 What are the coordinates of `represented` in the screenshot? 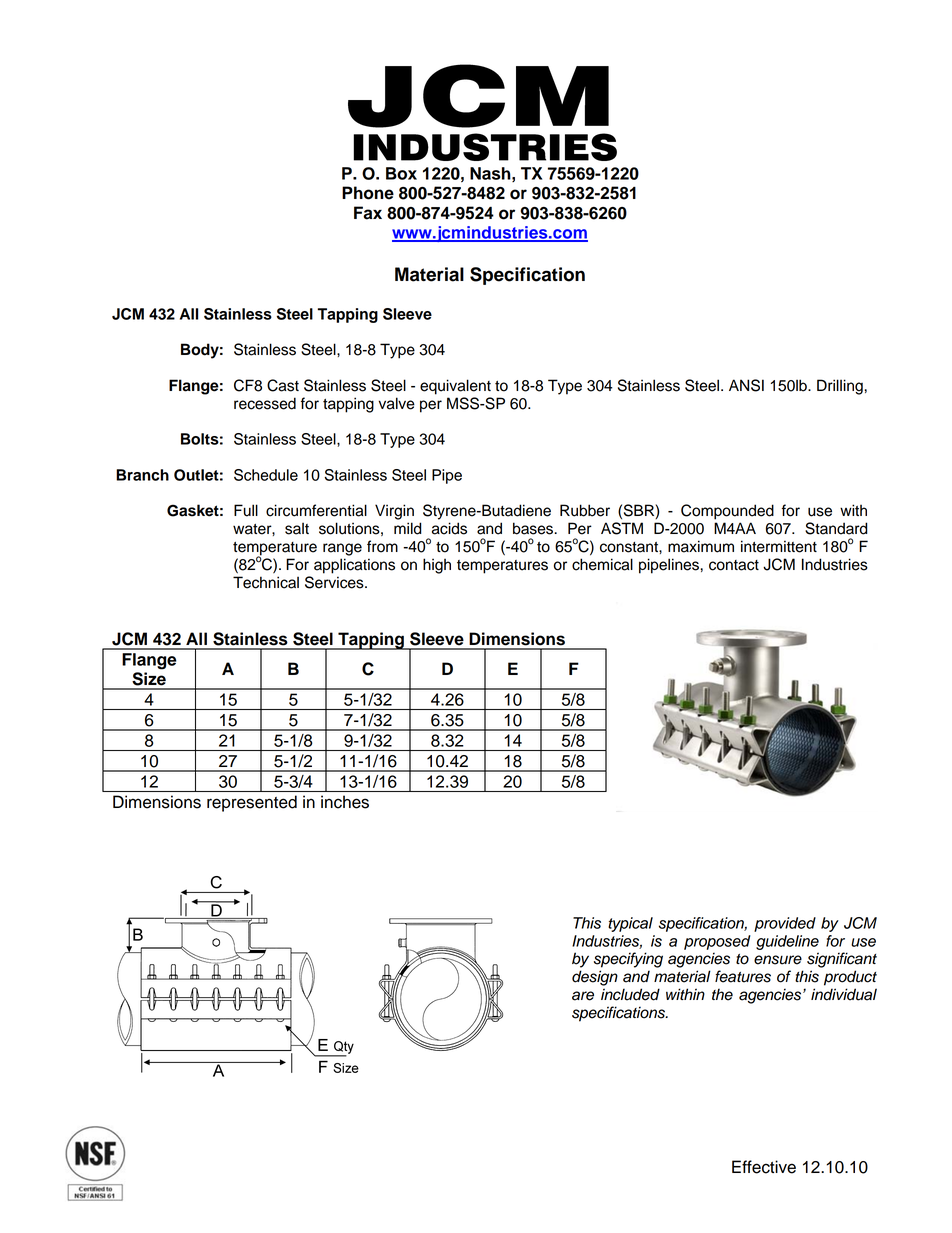 It's located at (252, 803).
